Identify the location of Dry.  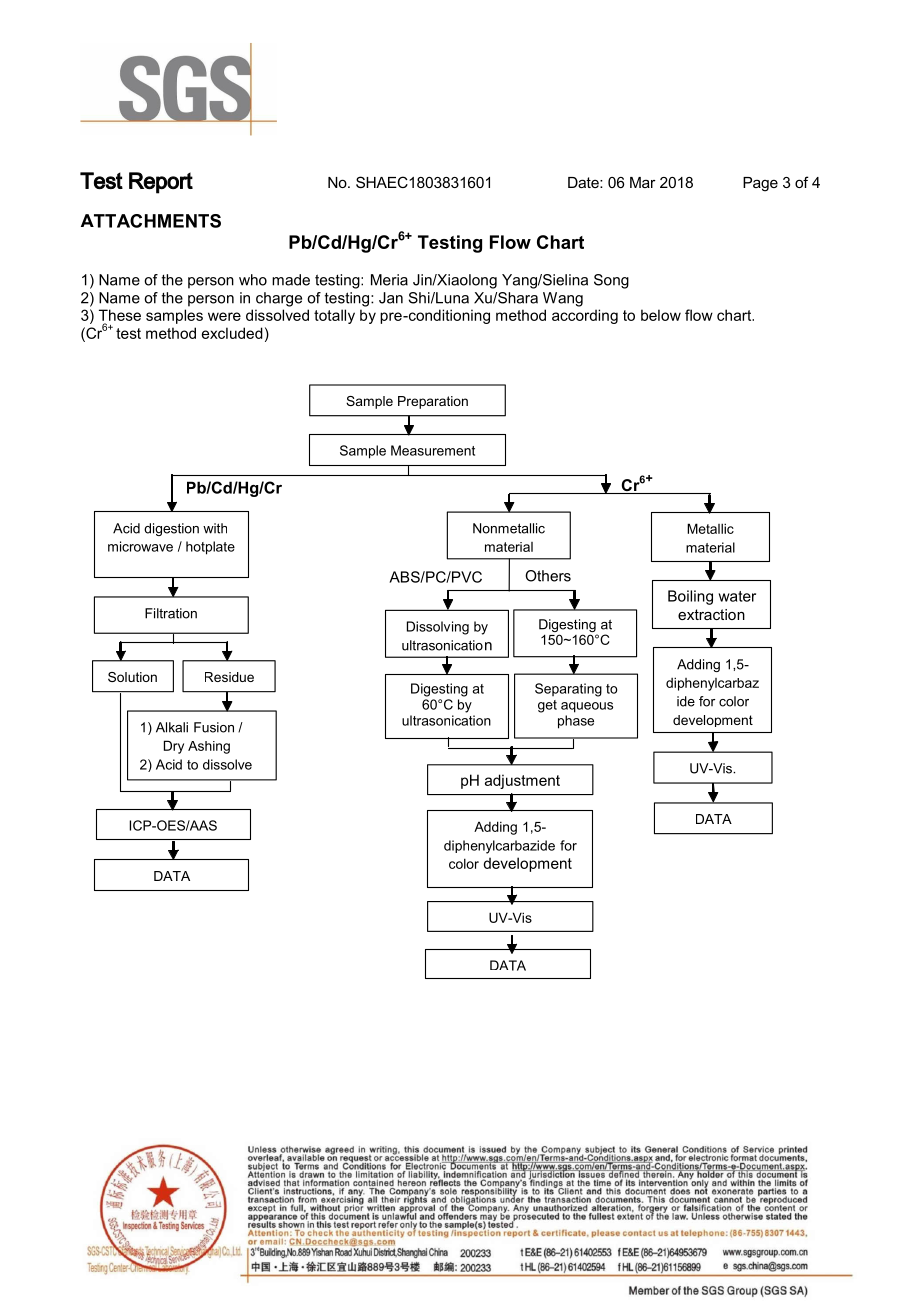
(174, 747).
